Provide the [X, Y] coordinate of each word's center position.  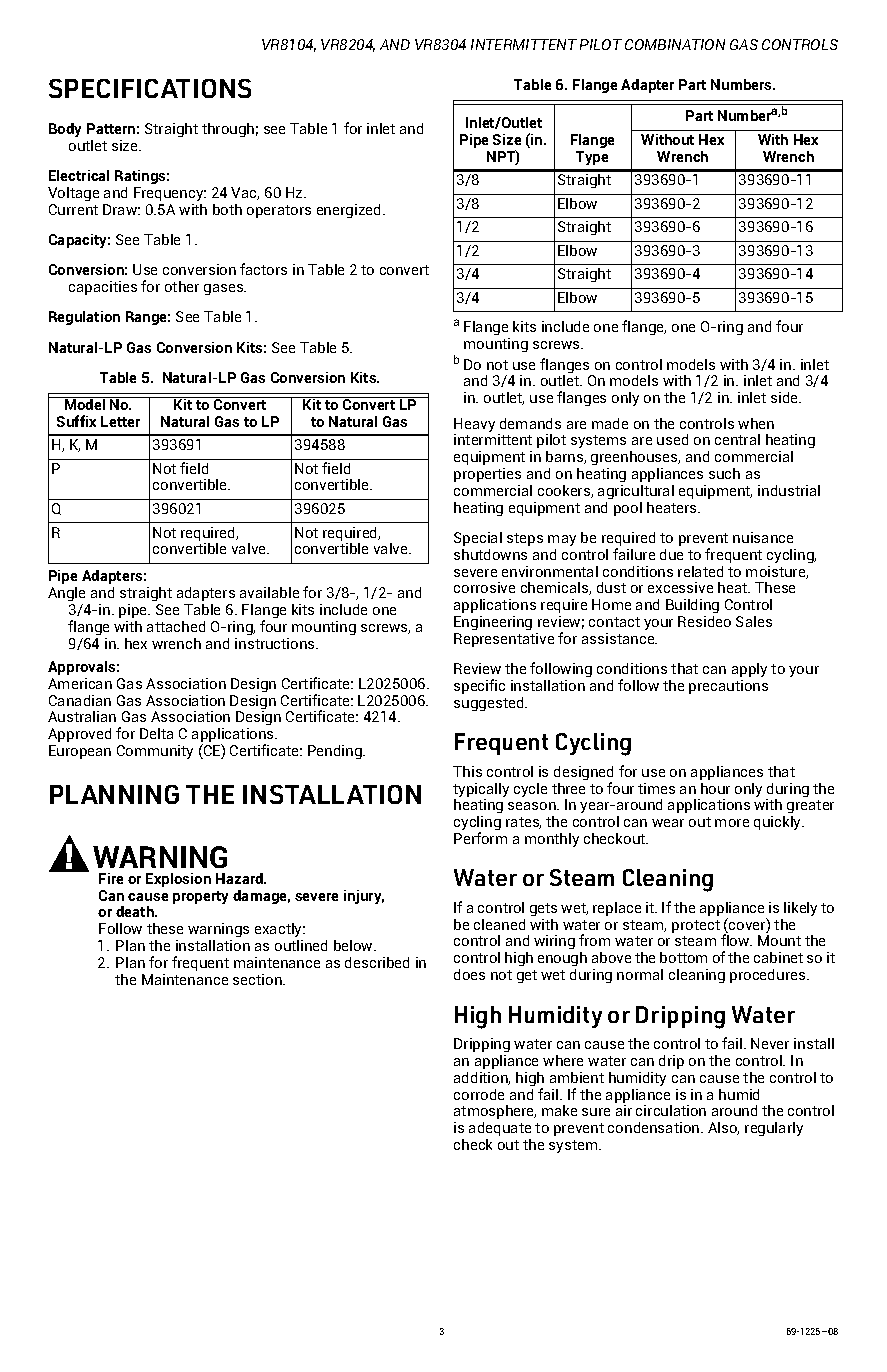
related [700, 571]
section [258, 979]
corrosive [484, 587]
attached [176, 626]
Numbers [743, 84]
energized [350, 211]
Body [65, 130]
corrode [479, 1094]
